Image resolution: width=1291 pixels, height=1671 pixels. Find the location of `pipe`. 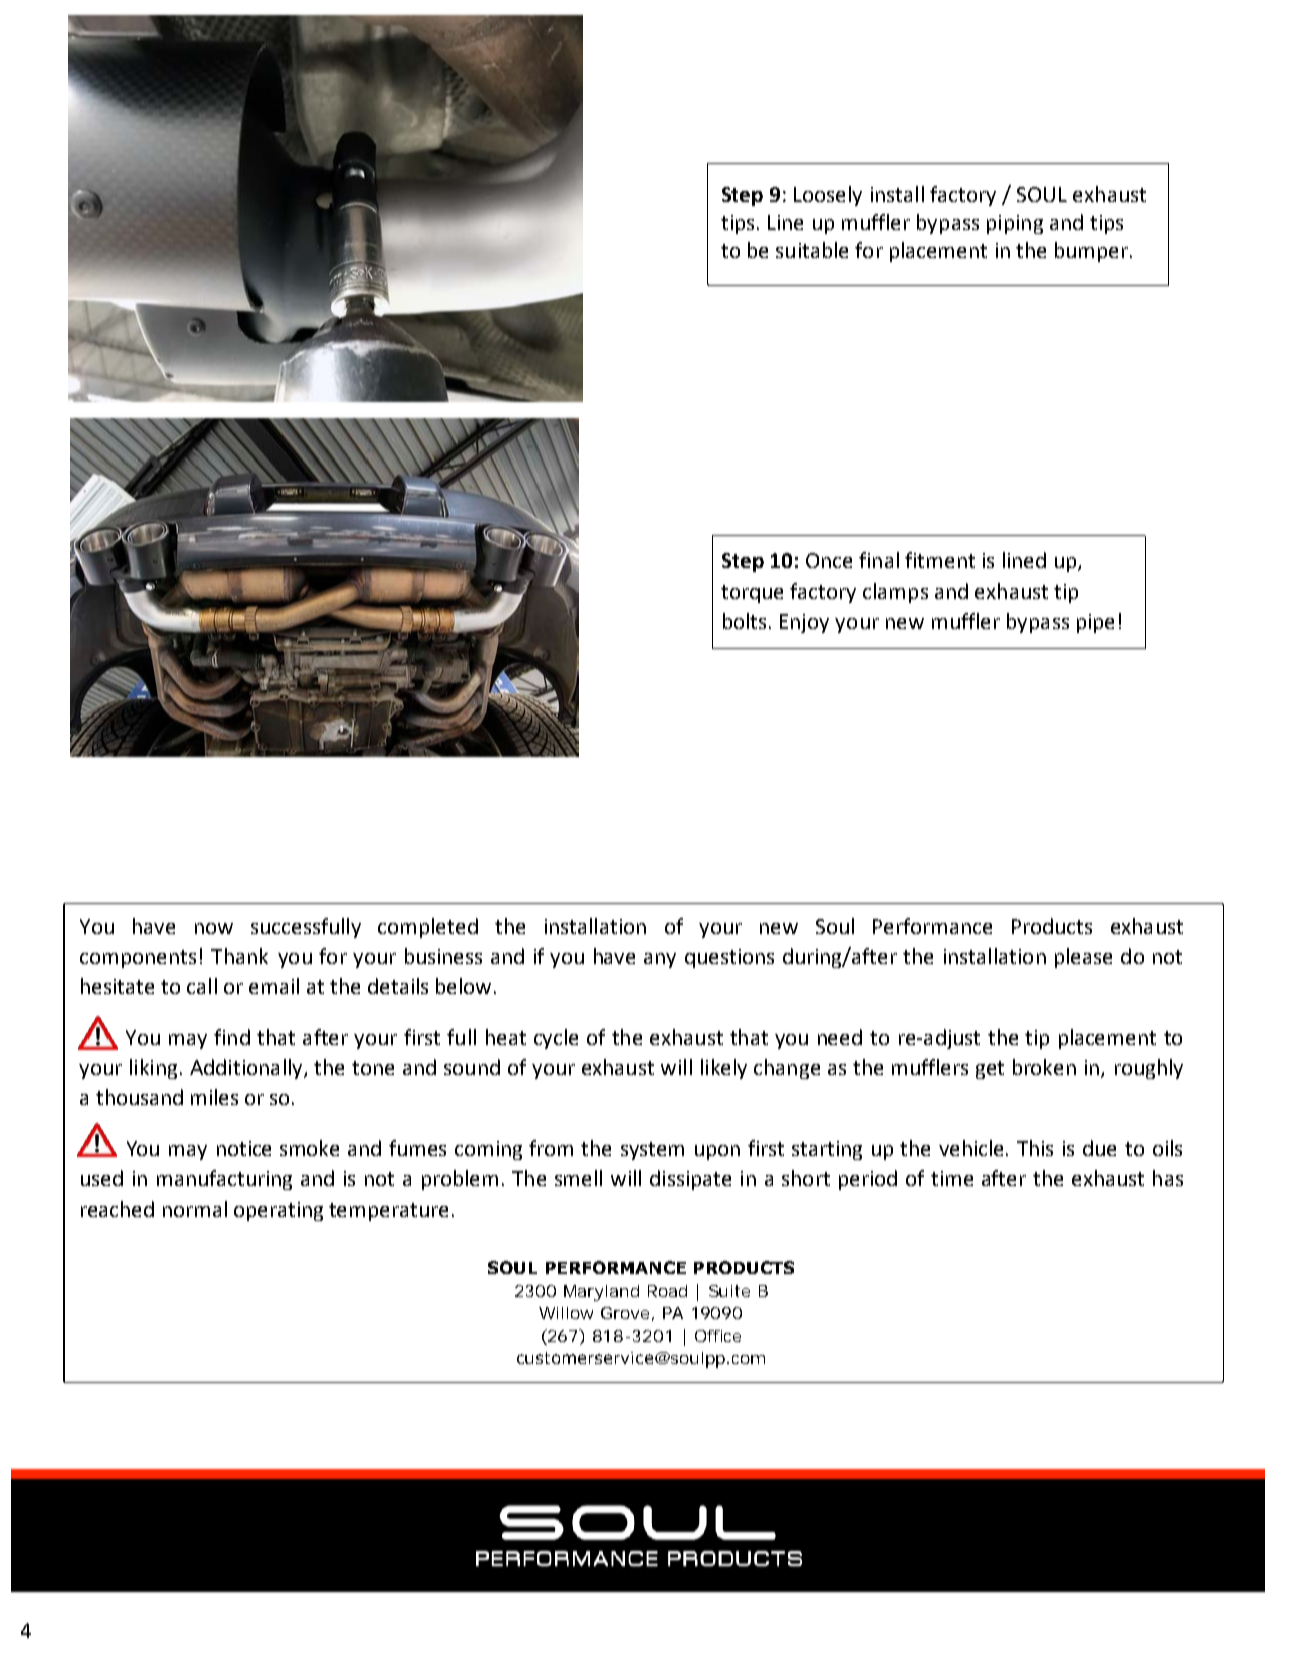

pipe is located at coordinates (1095, 623).
